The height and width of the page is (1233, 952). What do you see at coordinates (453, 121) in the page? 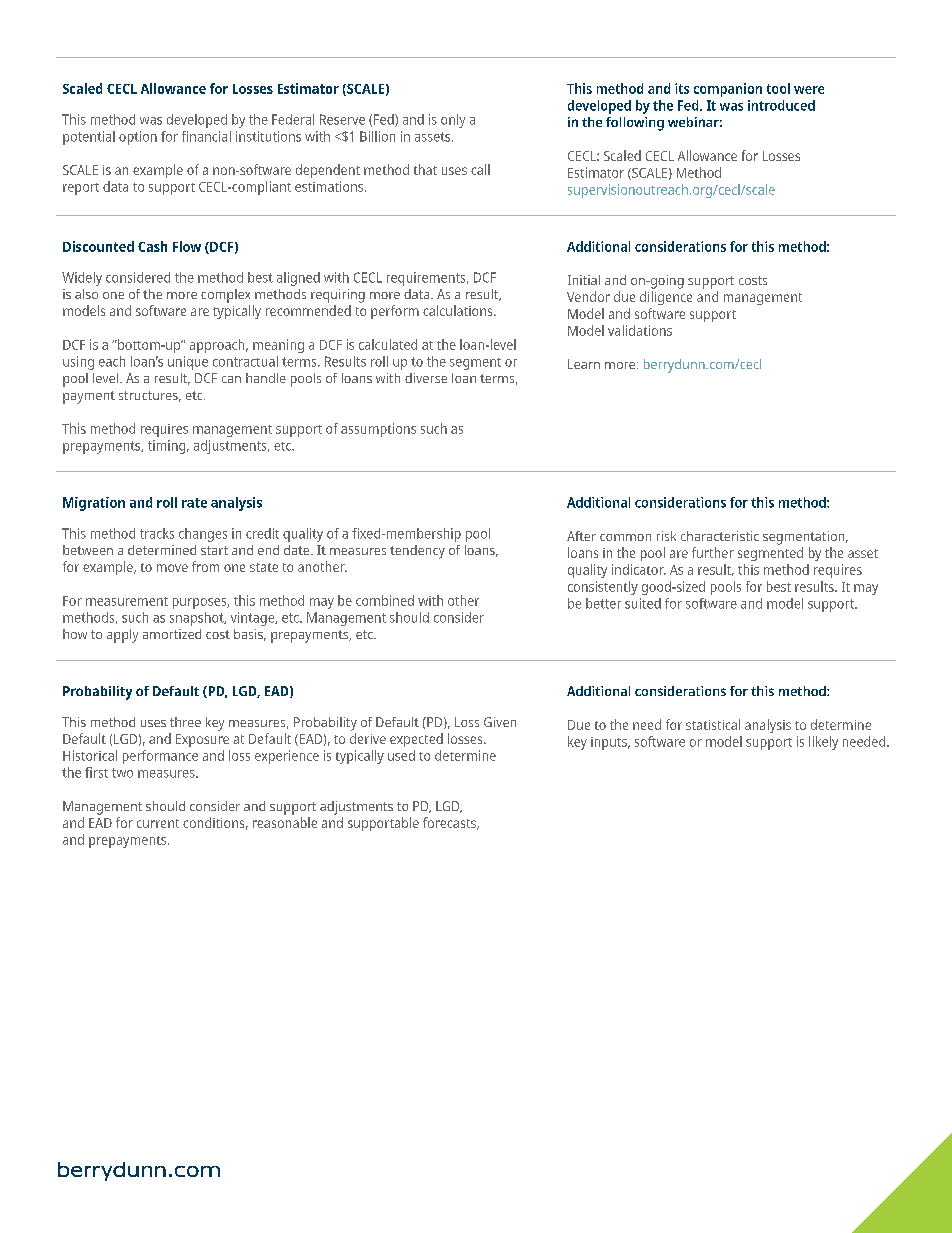
I see `only` at bounding box center [453, 121].
